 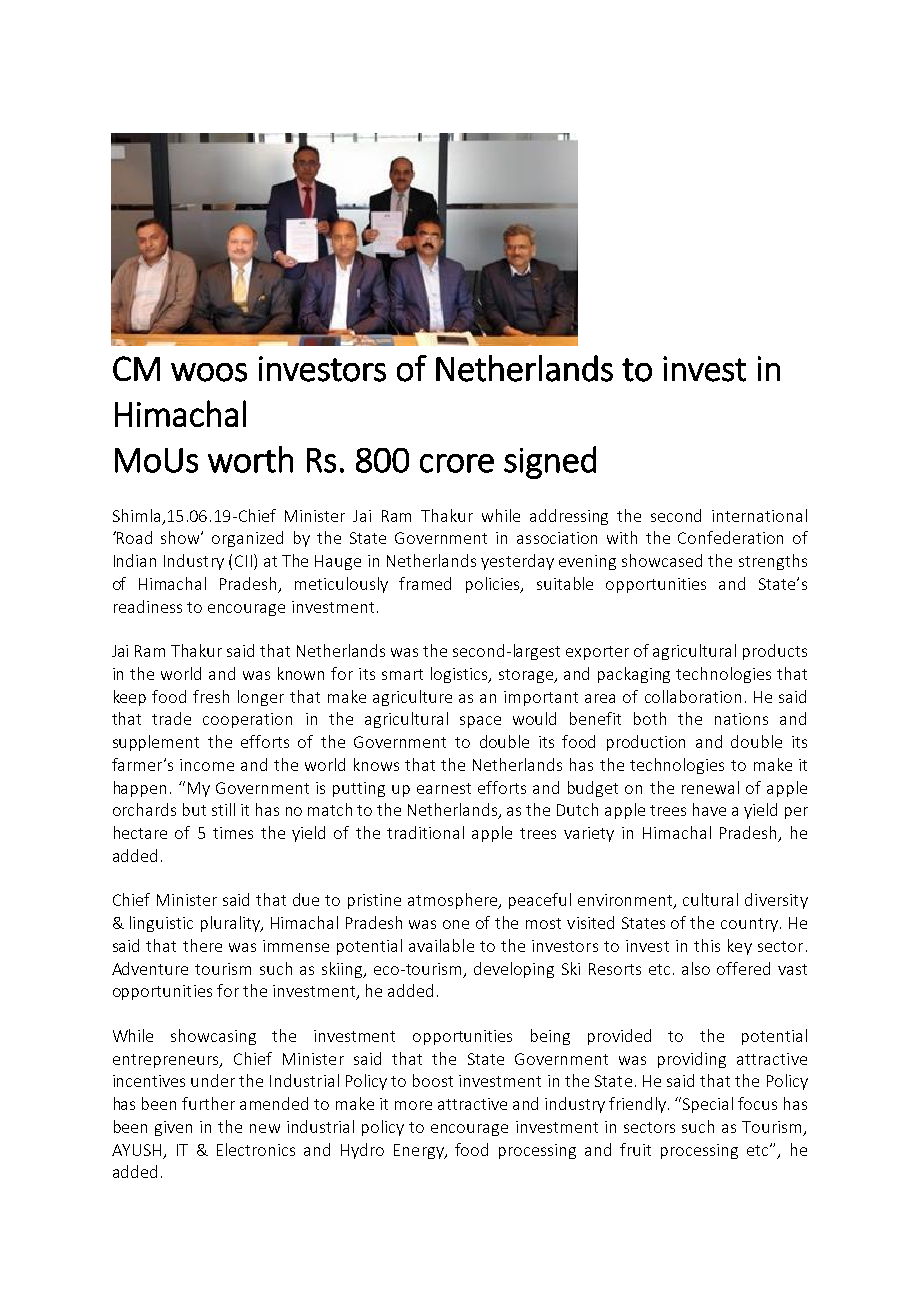 I want to click on crore, so click(x=457, y=463).
